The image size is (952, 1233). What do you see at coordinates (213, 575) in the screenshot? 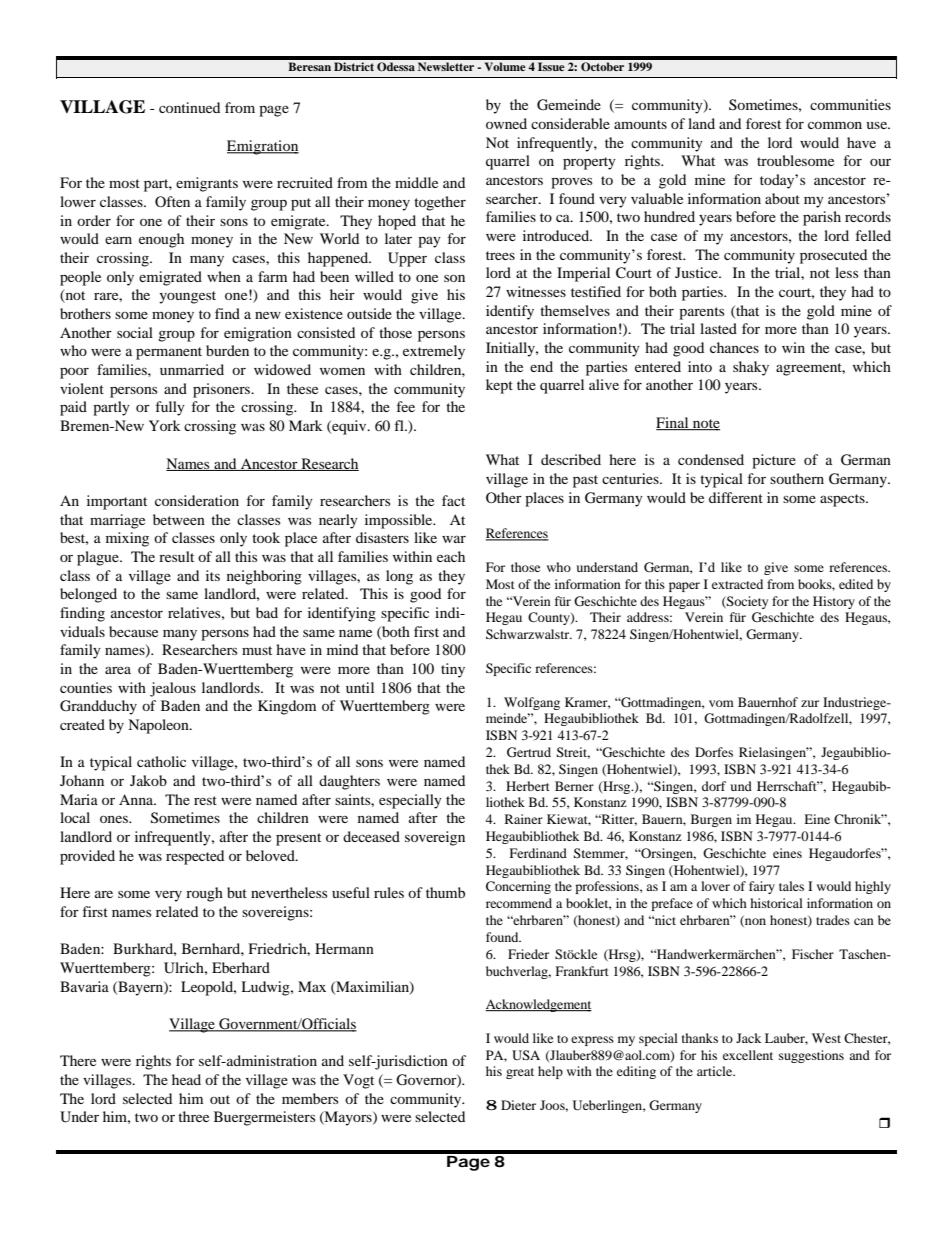
I see `its` at bounding box center [213, 575].
